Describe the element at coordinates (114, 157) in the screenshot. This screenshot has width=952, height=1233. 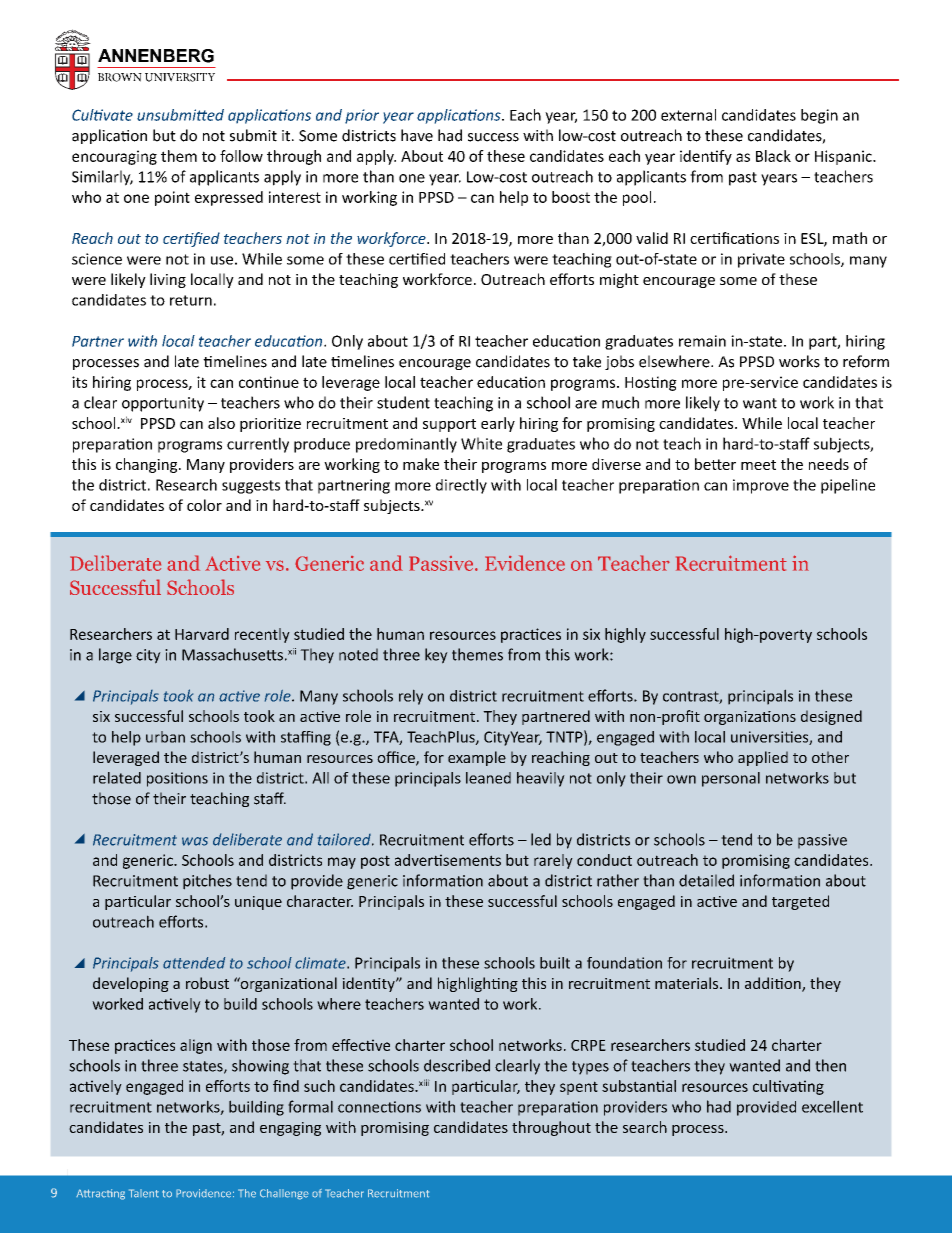
I see `encouraging` at that location.
